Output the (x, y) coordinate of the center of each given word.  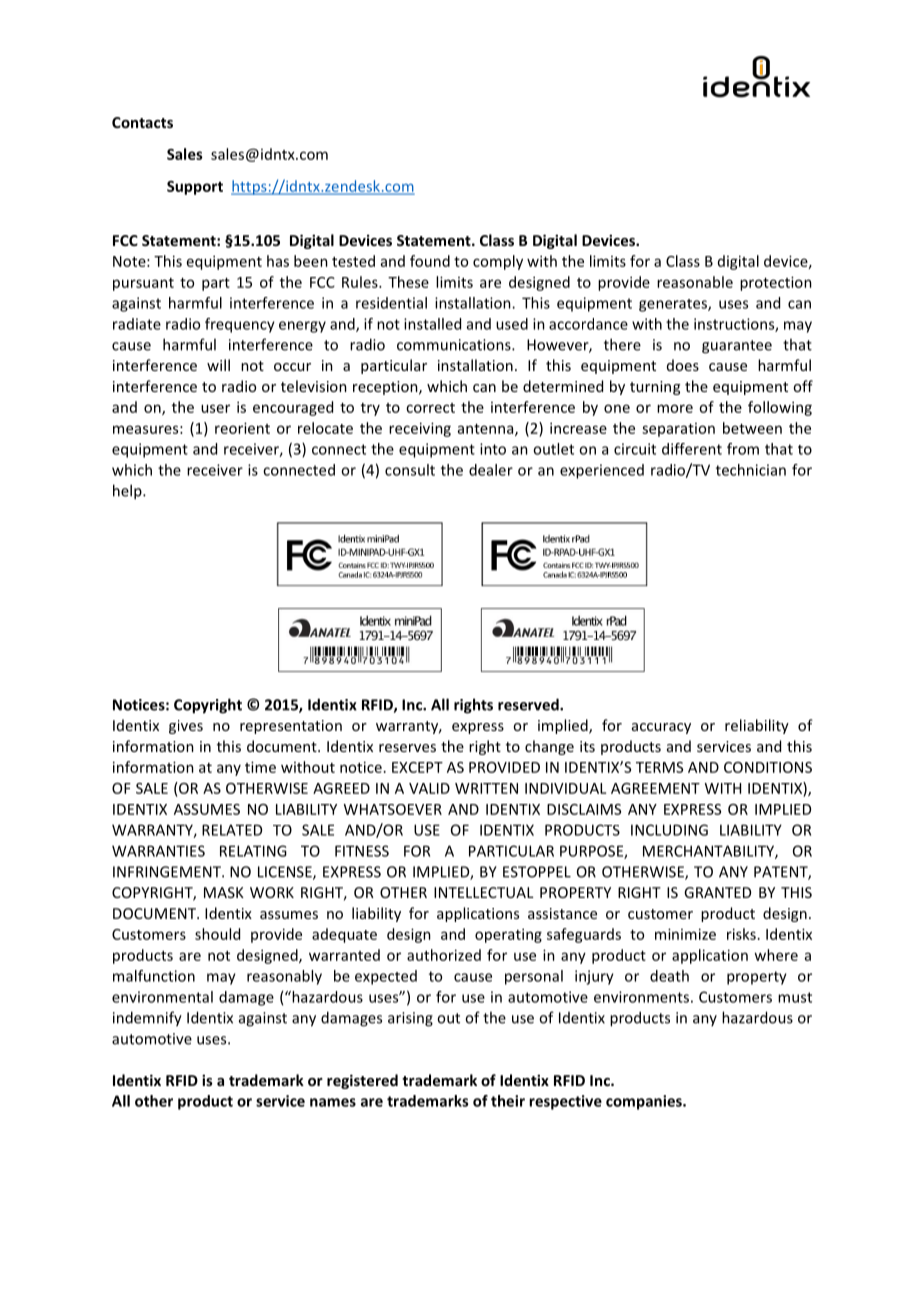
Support (195, 188)
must (795, 997)
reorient (242, 428)
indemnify (147, 1019)
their (508, 1101)
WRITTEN (486, 788)
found (430, 261)
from (743, 449)
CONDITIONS (768, 767)
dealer (491, 470)
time (260, 767)
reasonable (695, 282)
